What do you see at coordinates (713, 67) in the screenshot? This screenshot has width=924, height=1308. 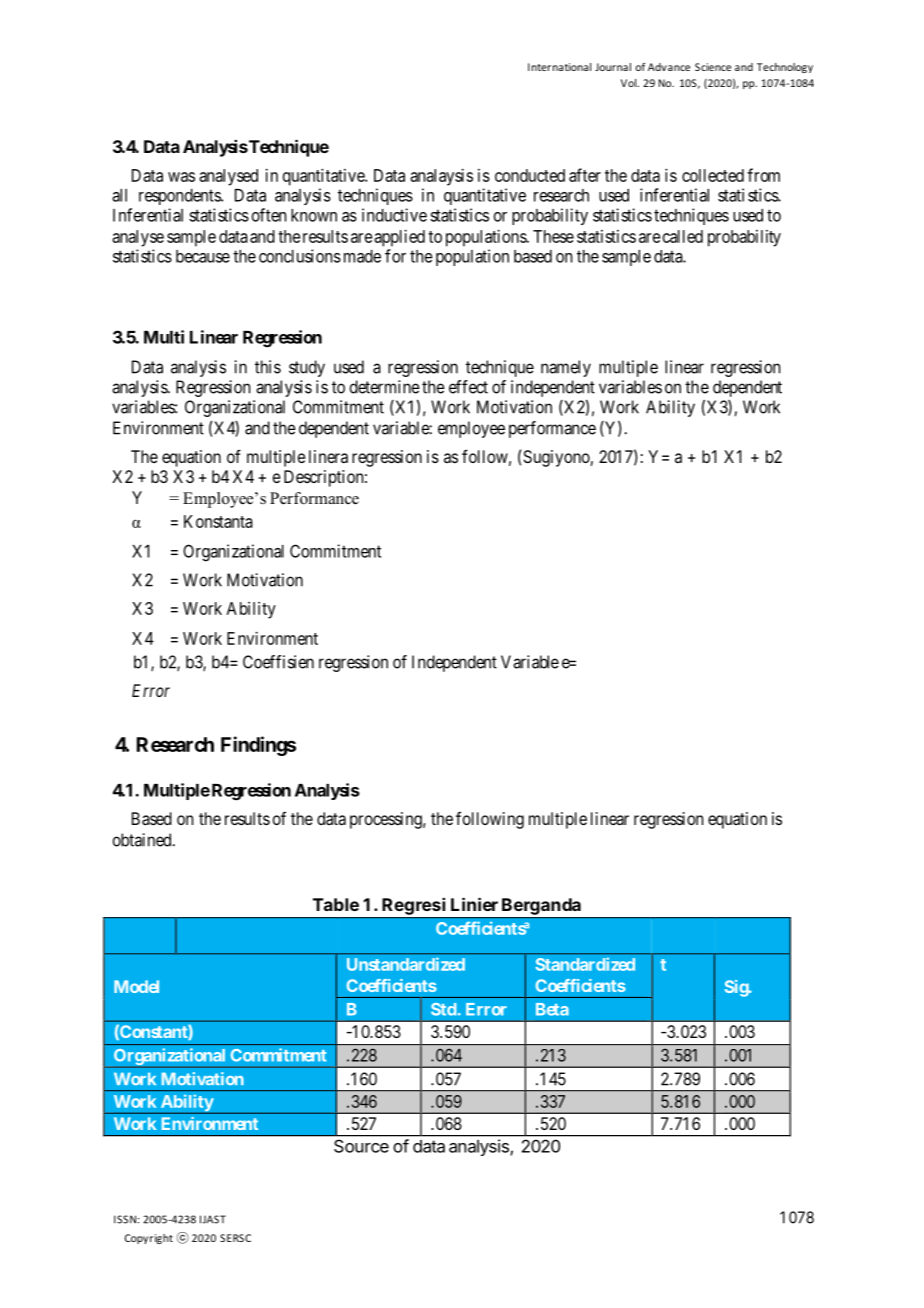 I see `Science` at bounding box center [713, 67].
